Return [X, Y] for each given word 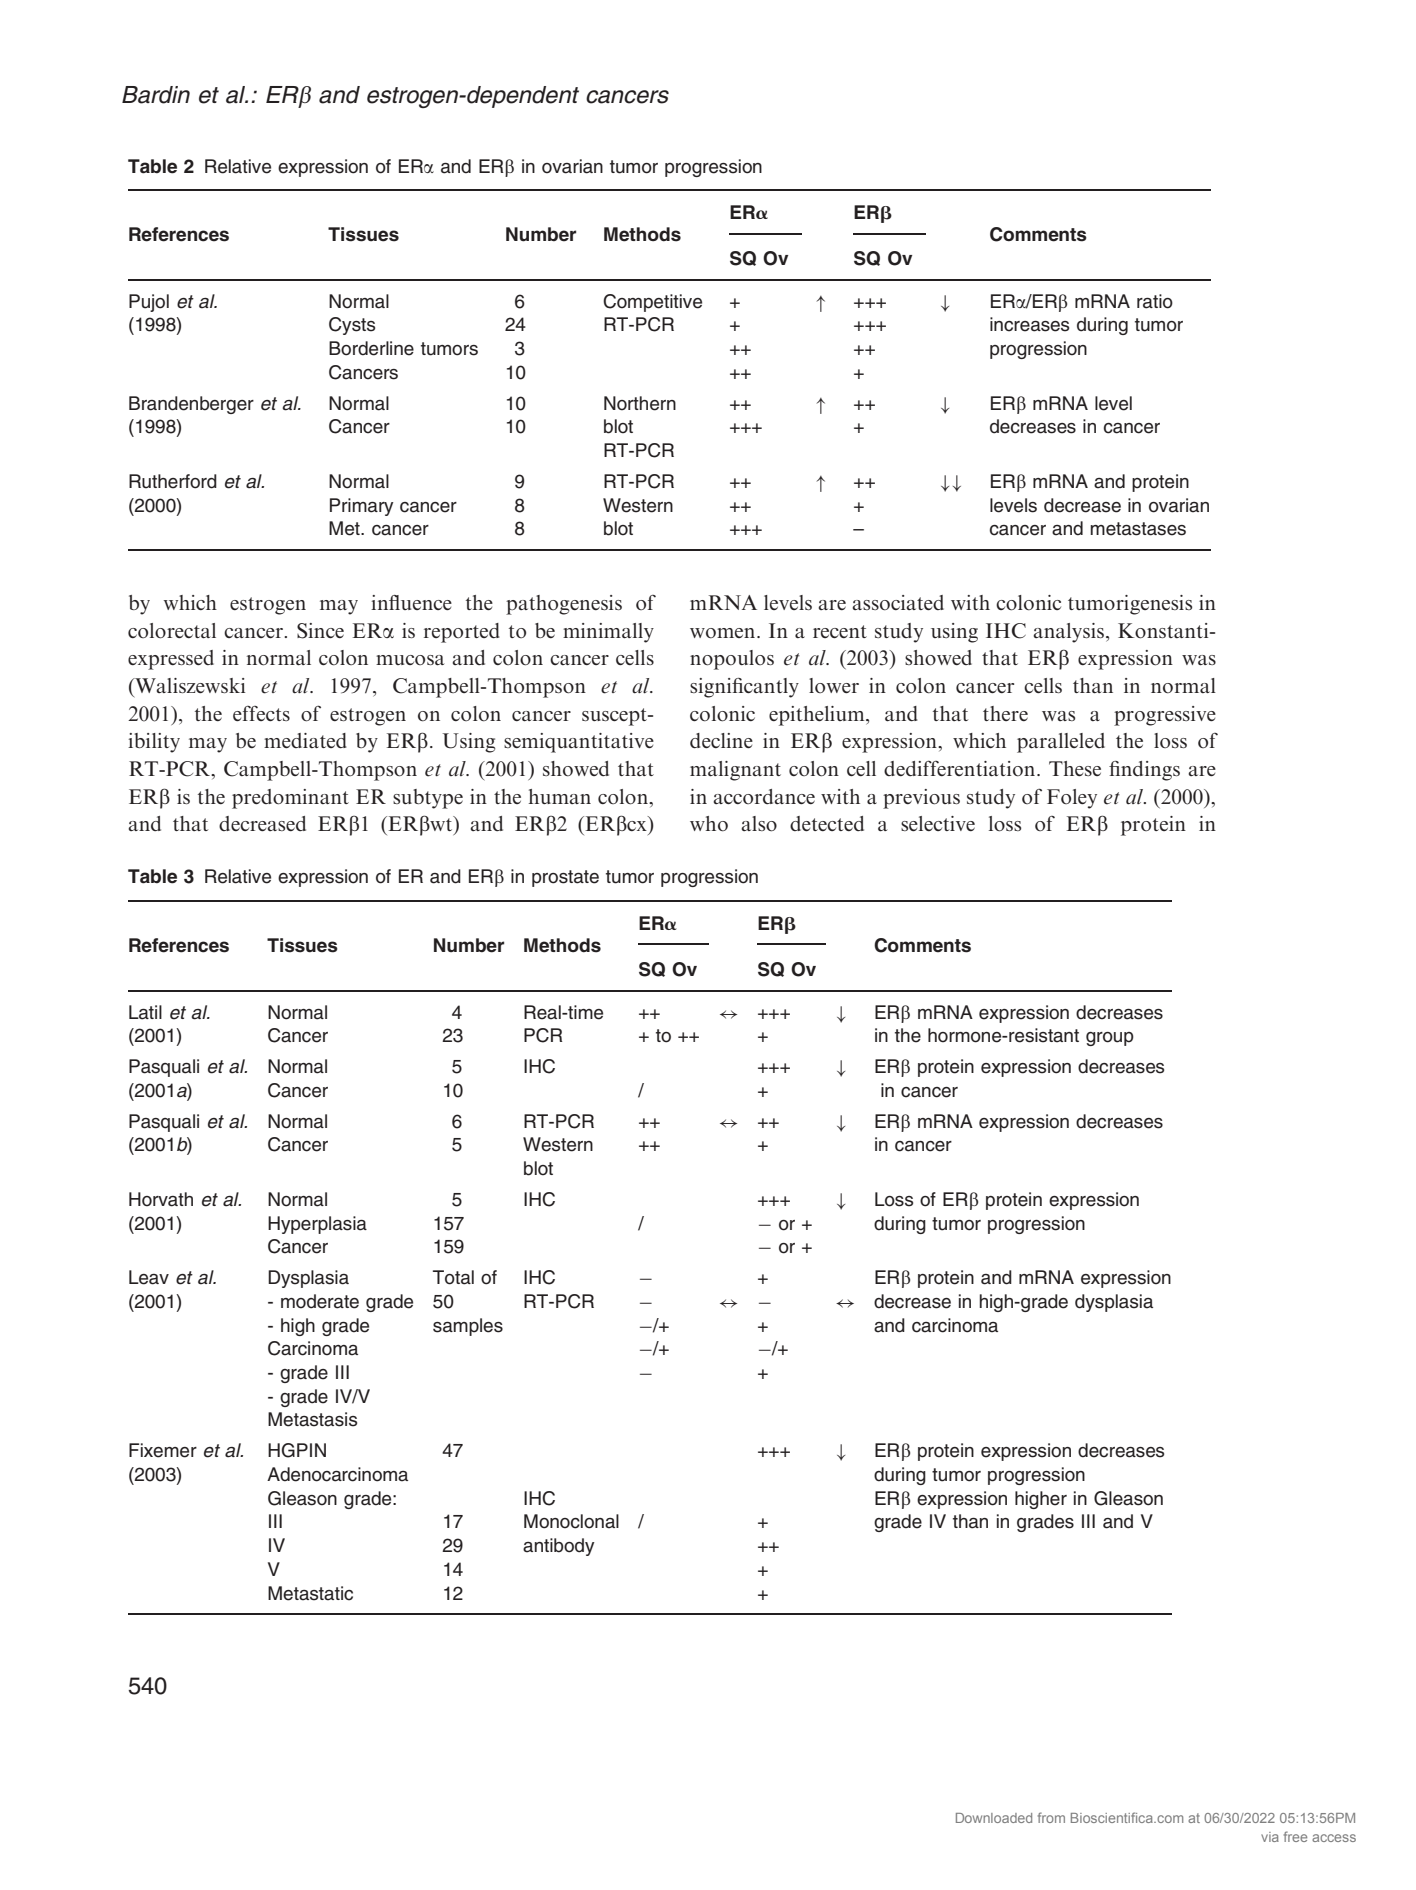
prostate [565, 878]
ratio [1155, 301]
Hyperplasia [317, 1225]
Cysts [352, 326]
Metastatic [310, 1593]
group [1110, 1039]
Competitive [652, 303]
